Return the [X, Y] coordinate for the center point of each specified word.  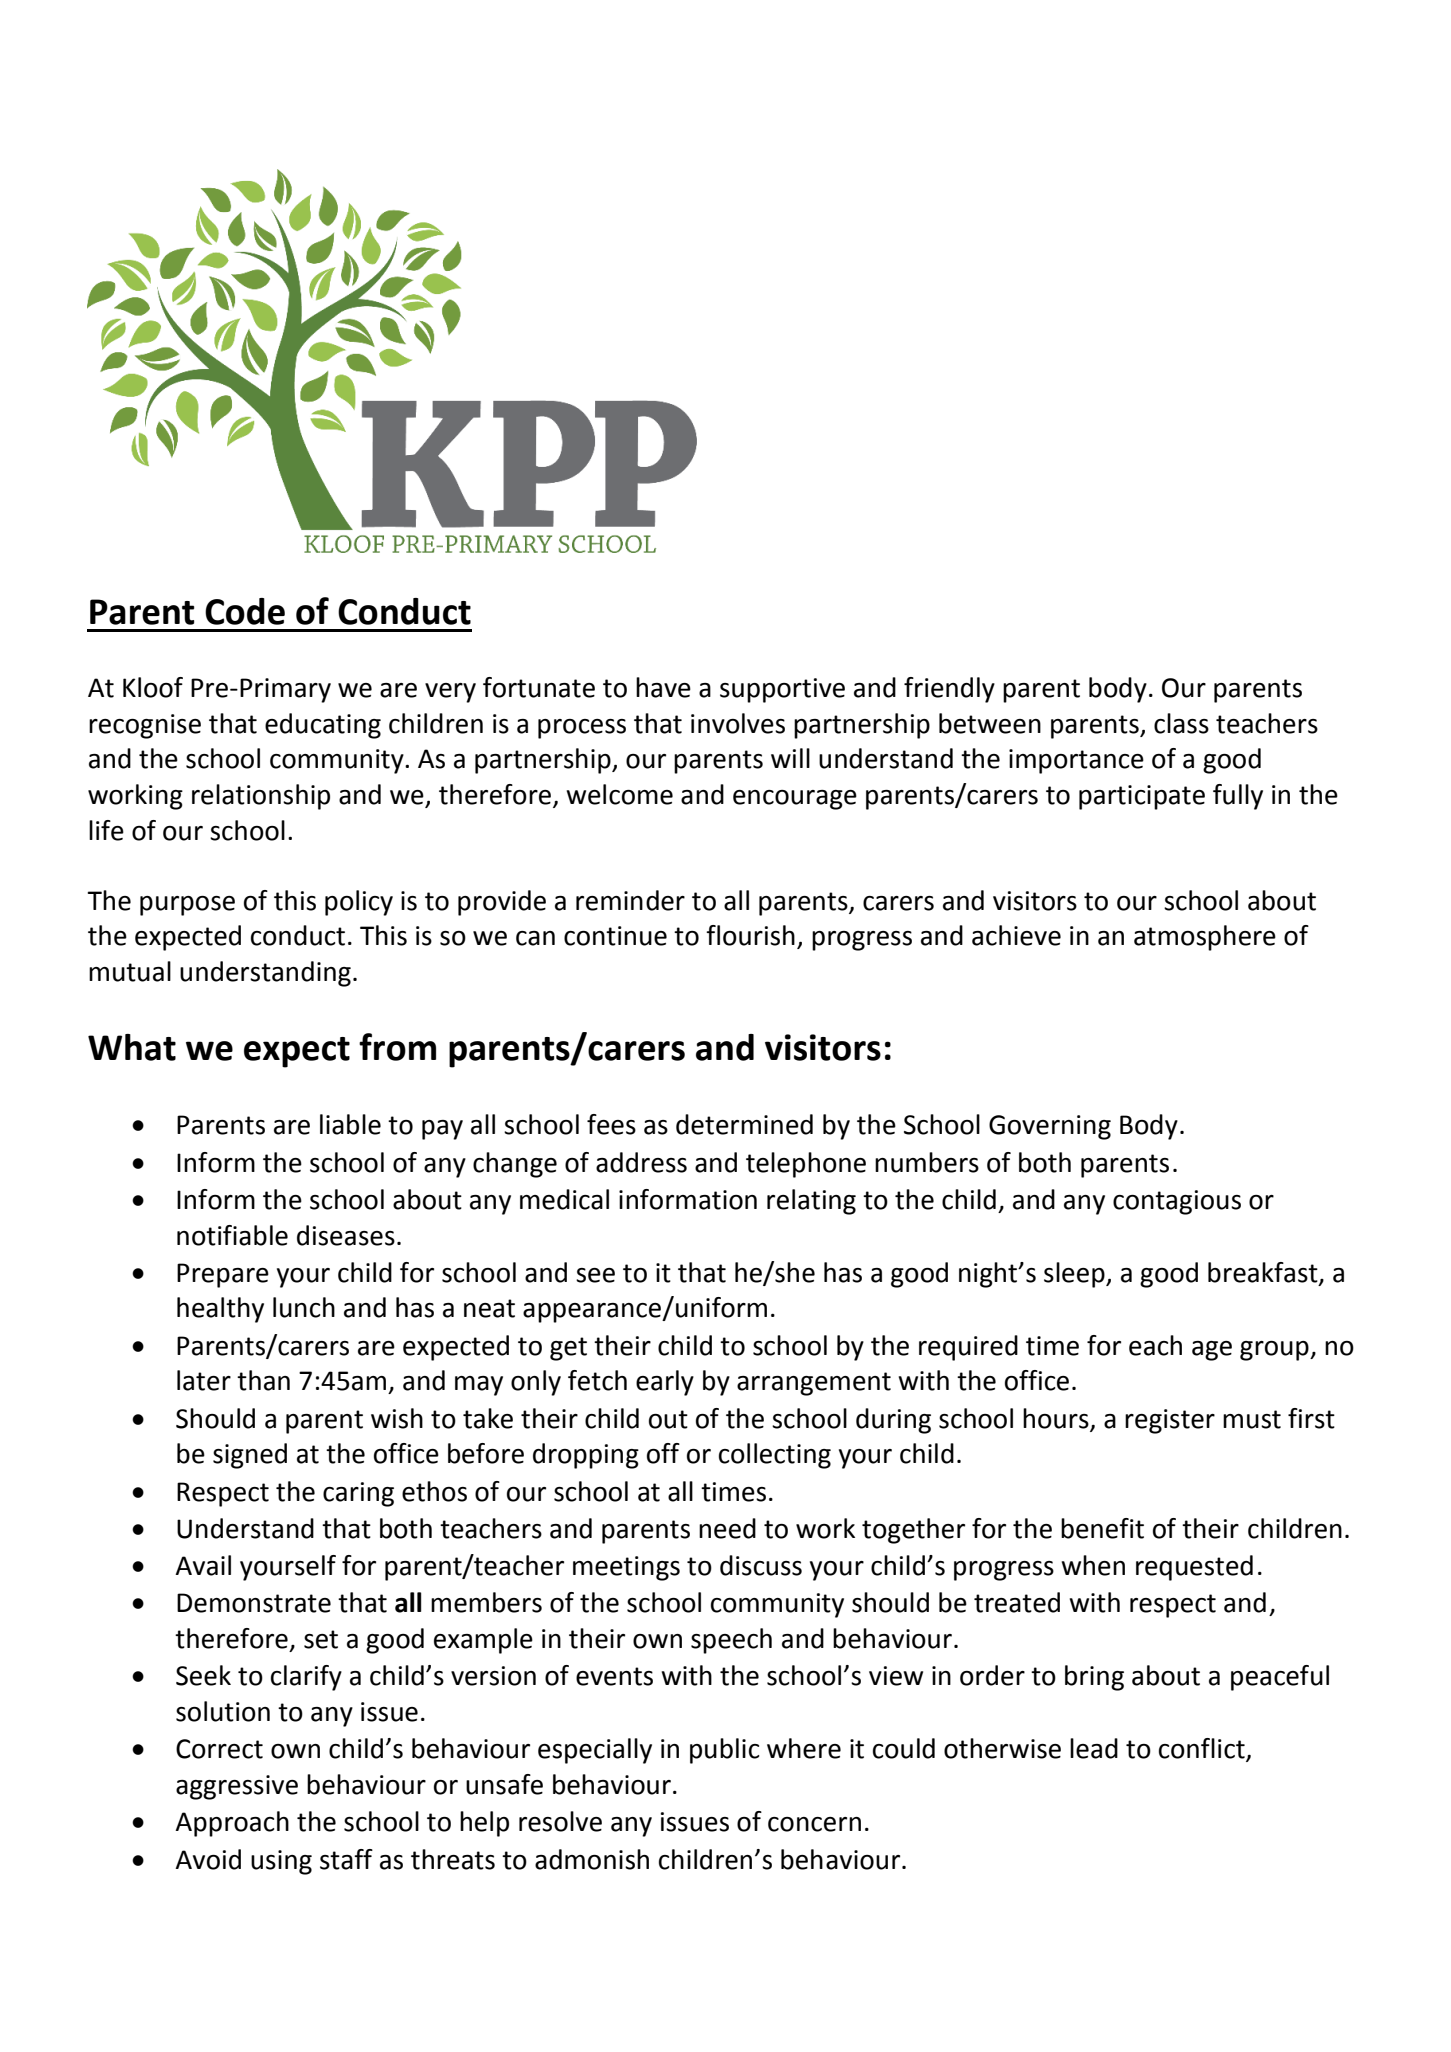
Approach [232, 1824]
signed [250, 1456]
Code [245, 611]
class [1181, 723]
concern [814, 1824]
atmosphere [1205, 938]
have [663, 687]
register [1170, 1421]
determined [744, 1124]
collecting [775, 1456]
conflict [1203, 1749]
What [132, 1047]
